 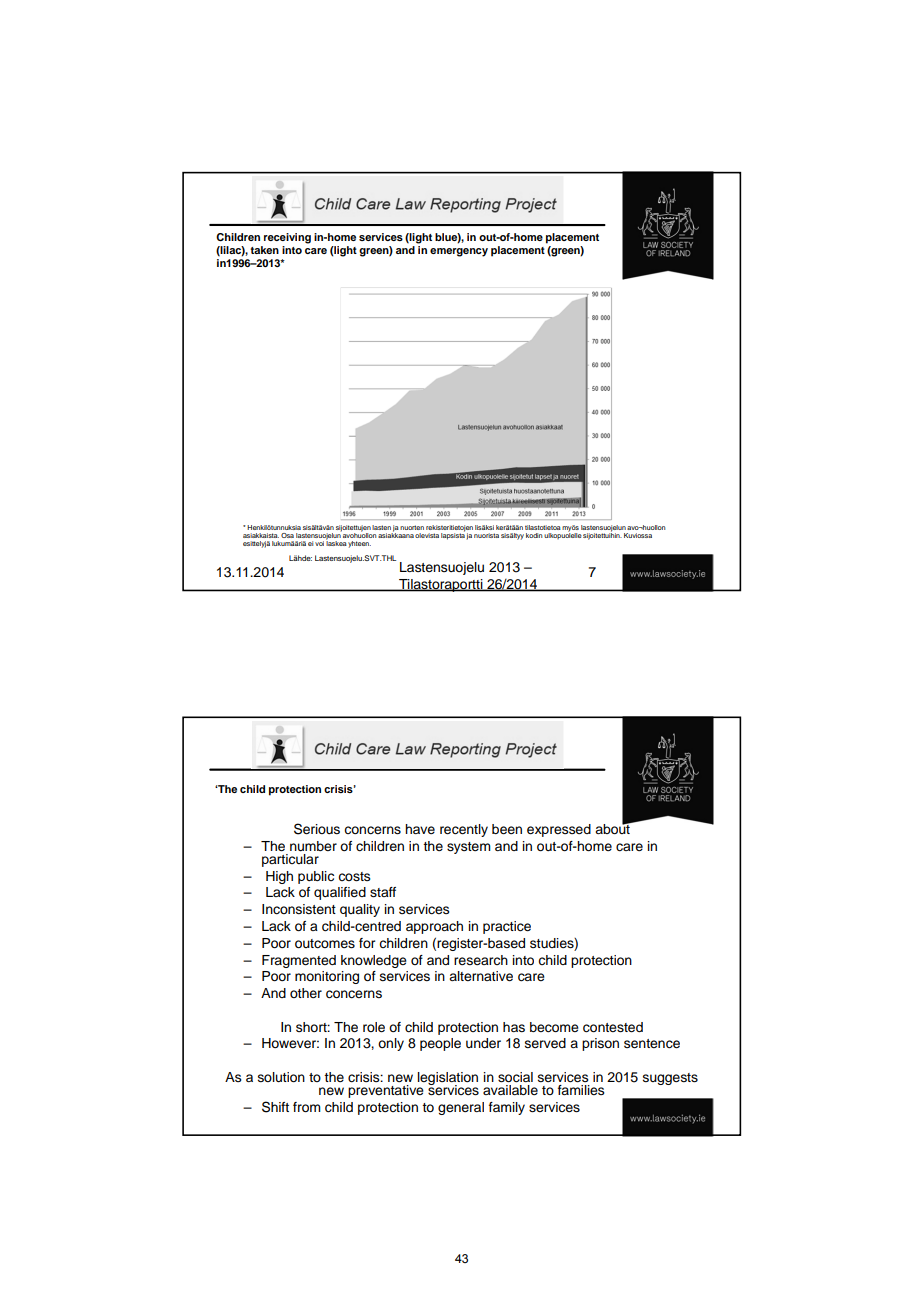 I want to click on receiving, so click(x=287, y=238).
